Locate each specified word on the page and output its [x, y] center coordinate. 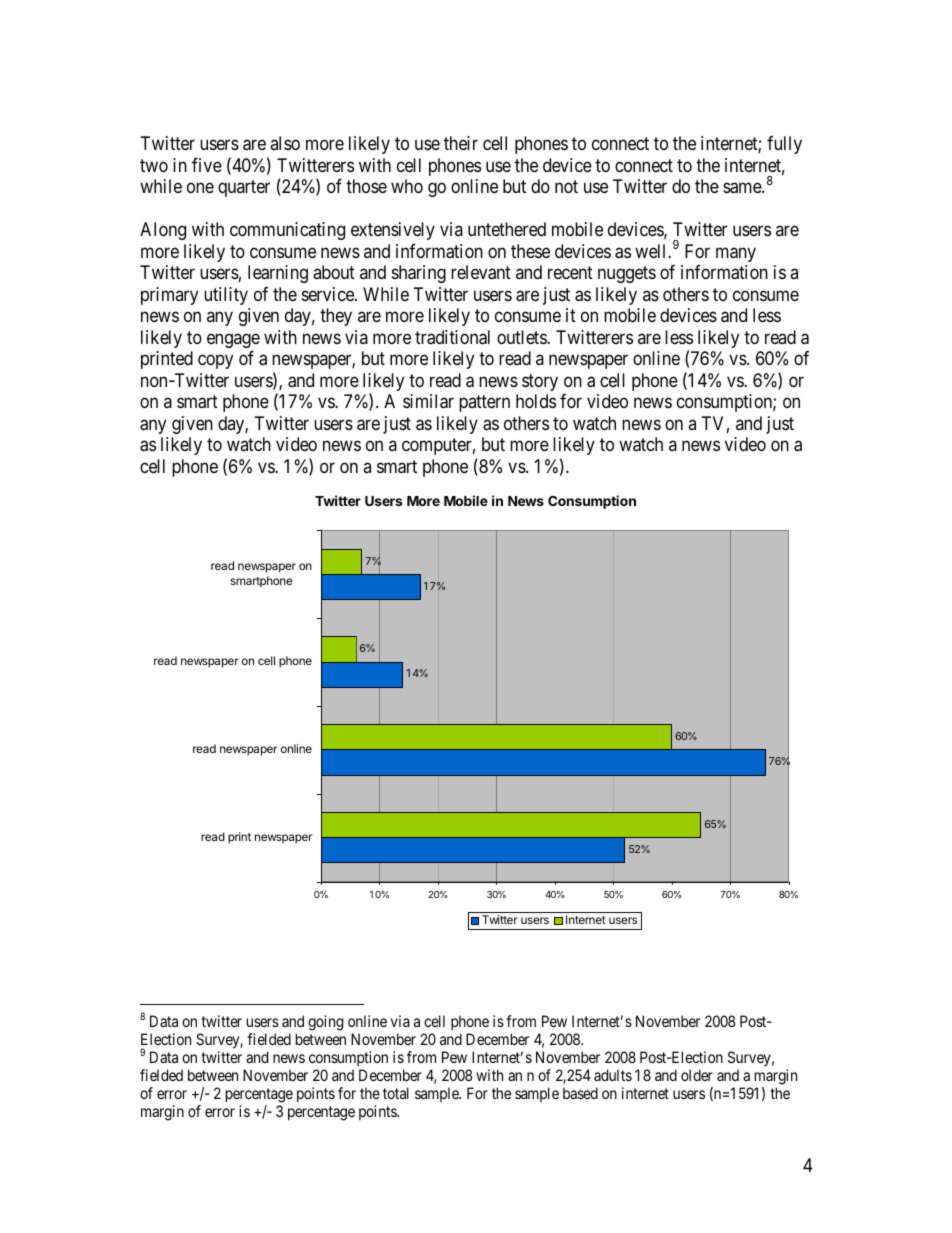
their [461, 143]
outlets [522, 337]
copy [215, 362]
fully [784, 145]
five [207, 165]
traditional [452, 337]
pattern [484, 403]
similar [428, 401]
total [396, 1093]
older [697, 1075]
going [325, 1023]
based [580, 1093]
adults [613, 1075]
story [540, 382]
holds [536, 401]
